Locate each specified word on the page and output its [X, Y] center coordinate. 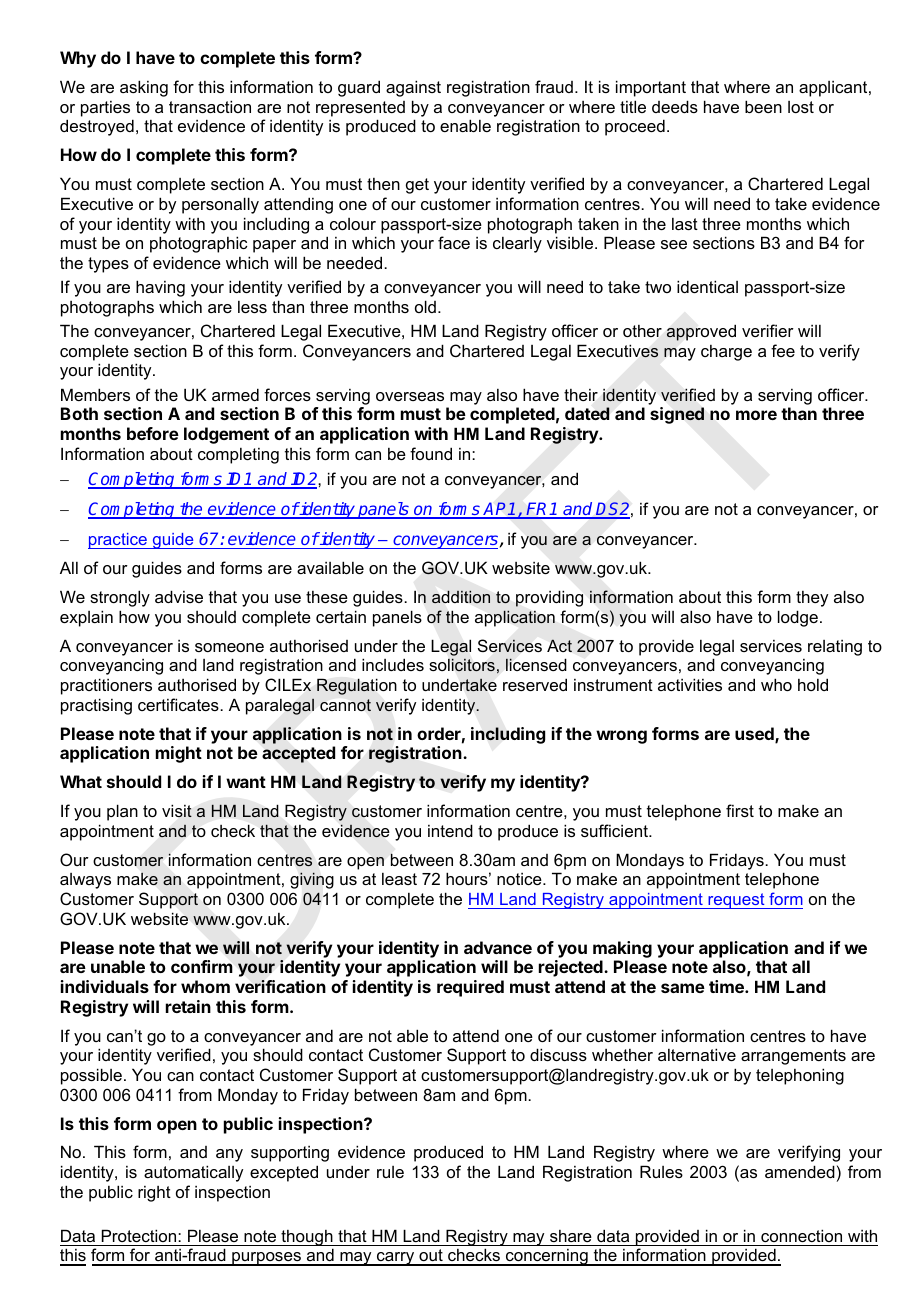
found [431, 453]
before [153, 433]
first [740, 810]
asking [144, 88]
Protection [140, 1235]
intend [450, 830]
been [763, 106]
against [413, 88]
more [756, 415]
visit [177, 811]
